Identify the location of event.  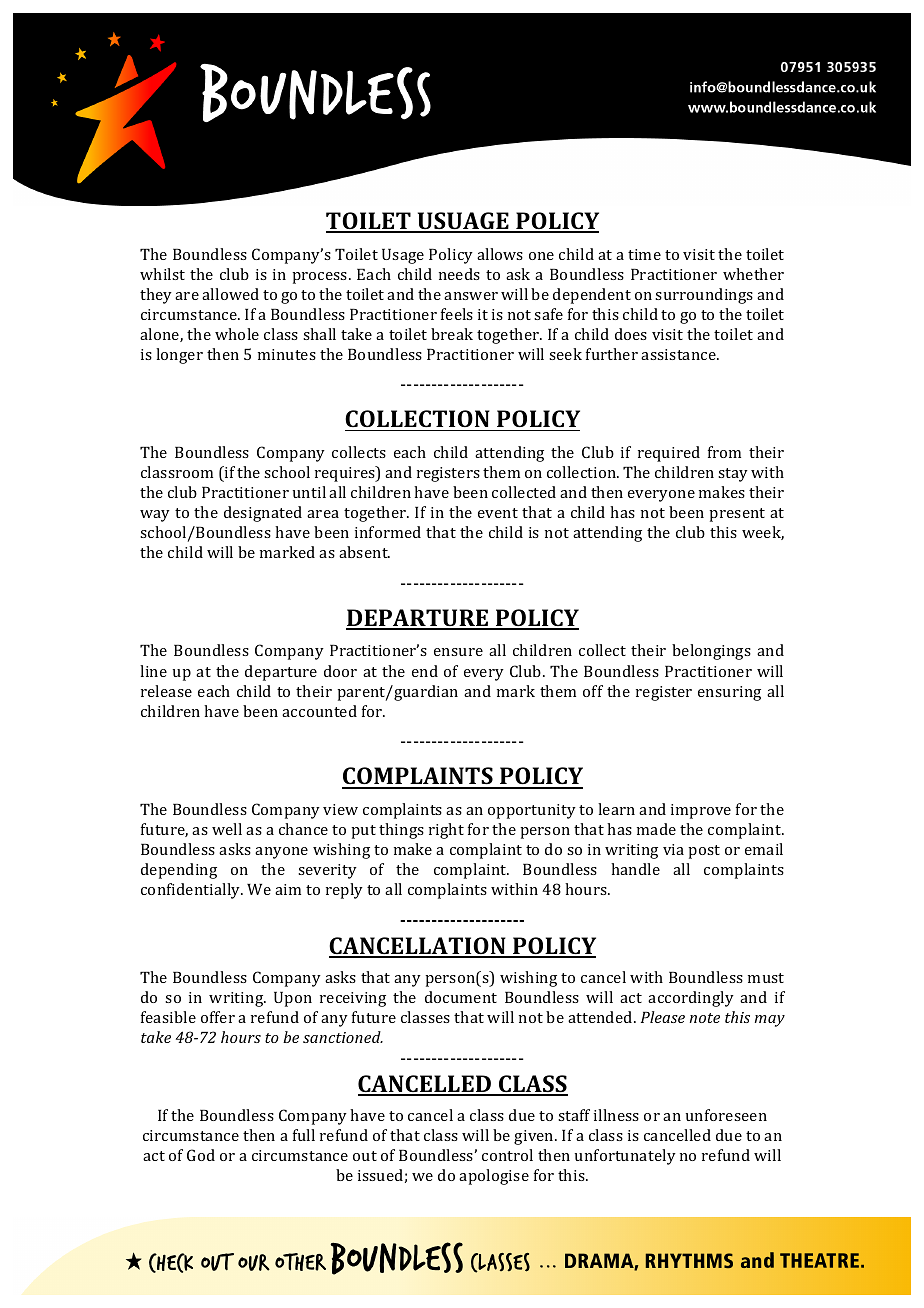
(498, 513).
